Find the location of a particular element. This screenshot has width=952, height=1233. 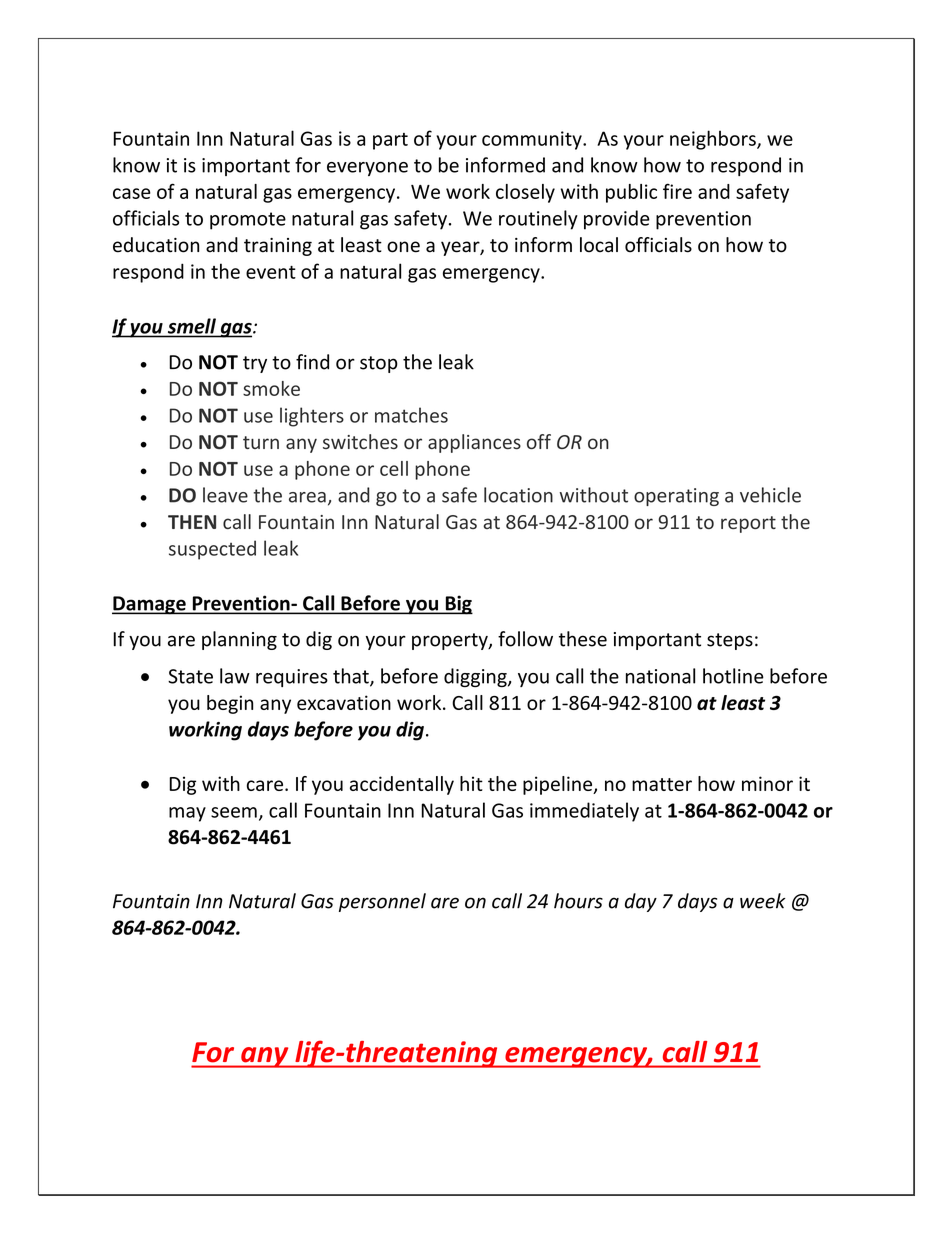

turn is located at coordinates (261, 442).
